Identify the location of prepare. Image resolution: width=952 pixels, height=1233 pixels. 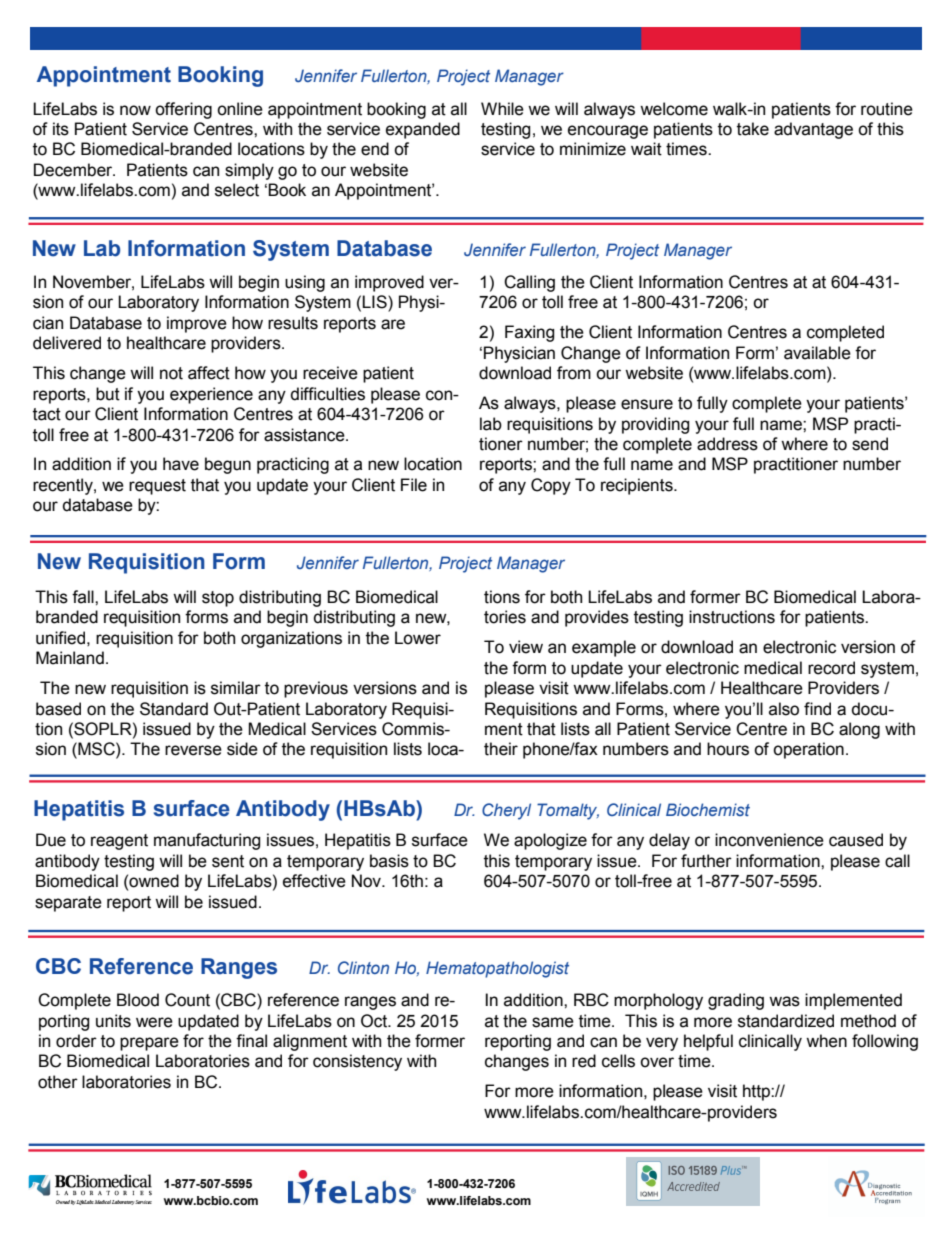
(149, 1044).
